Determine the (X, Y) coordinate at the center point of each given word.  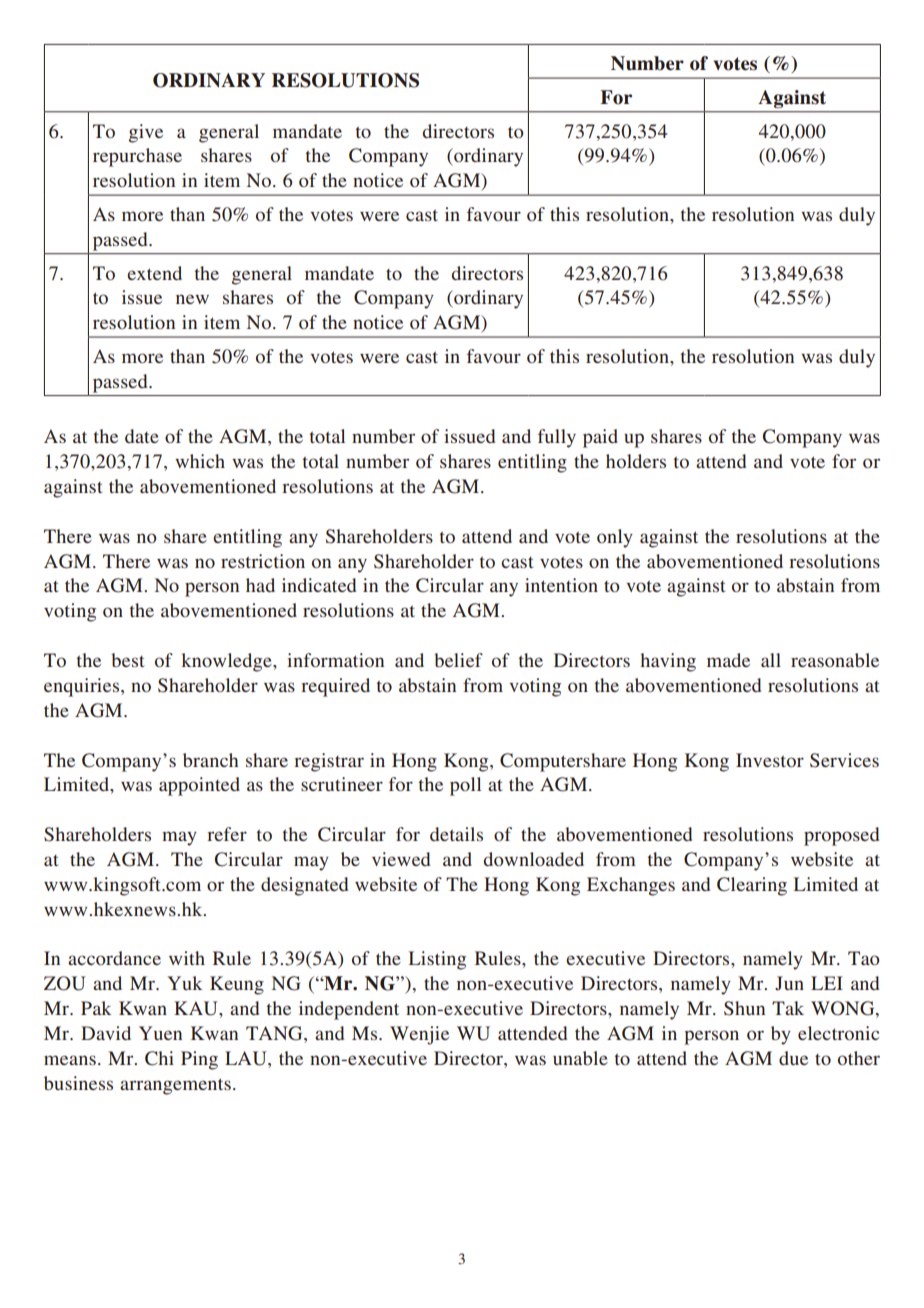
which (200, 461)
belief (458, 660)
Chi (159, 1058)
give (146, 133)
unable (580, 1058)
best (127, 660)
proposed (841, 836)
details (456, 834)
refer (227, 834)
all (771, 660)
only (615, 538)
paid (600, 438)
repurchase (137, 157)
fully (557, 438)
